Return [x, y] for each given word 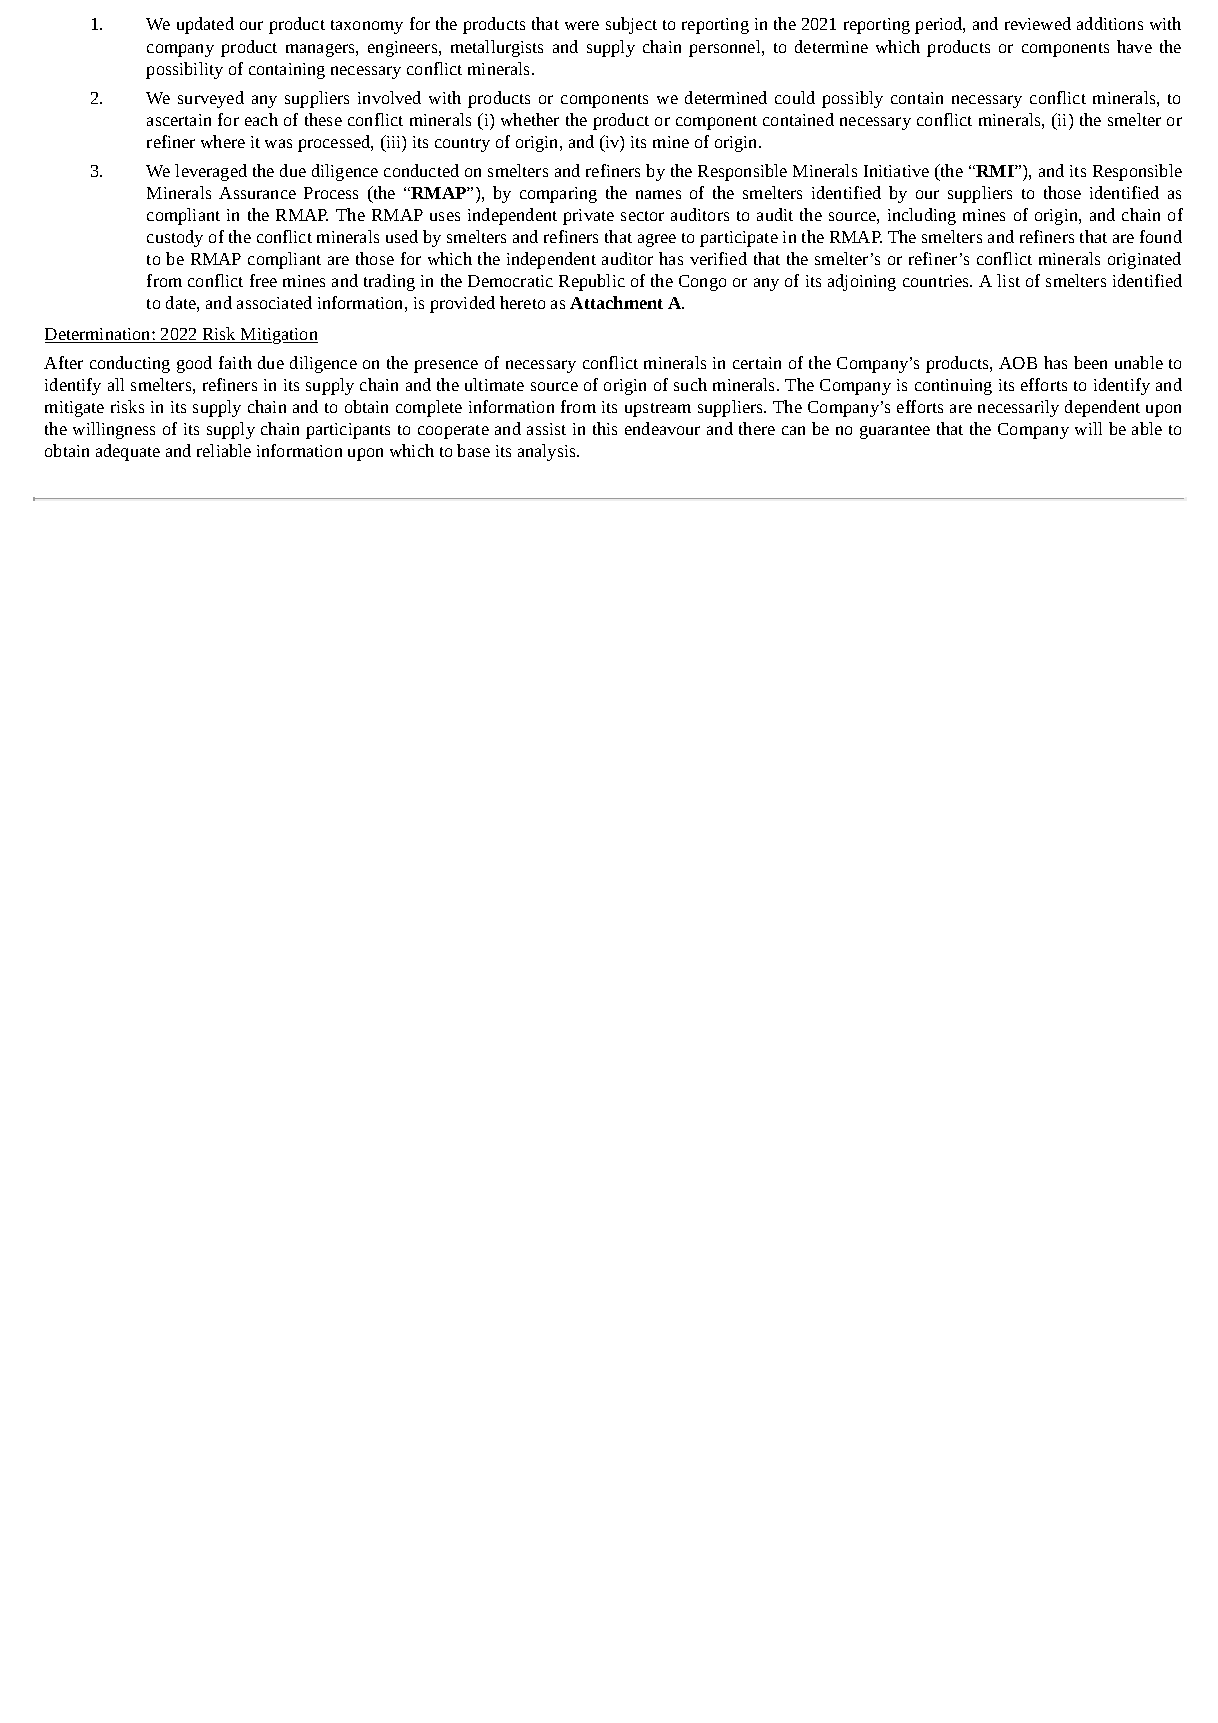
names [658, 194]
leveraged [211, 172]
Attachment [616, 302]
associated [274, 302]
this [605, 428]
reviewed [1038, 23]
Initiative [896, 171]
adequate [128, 452]
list [1008, 280]
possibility [184, 70]
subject [631, 25]
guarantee [895, 432]
